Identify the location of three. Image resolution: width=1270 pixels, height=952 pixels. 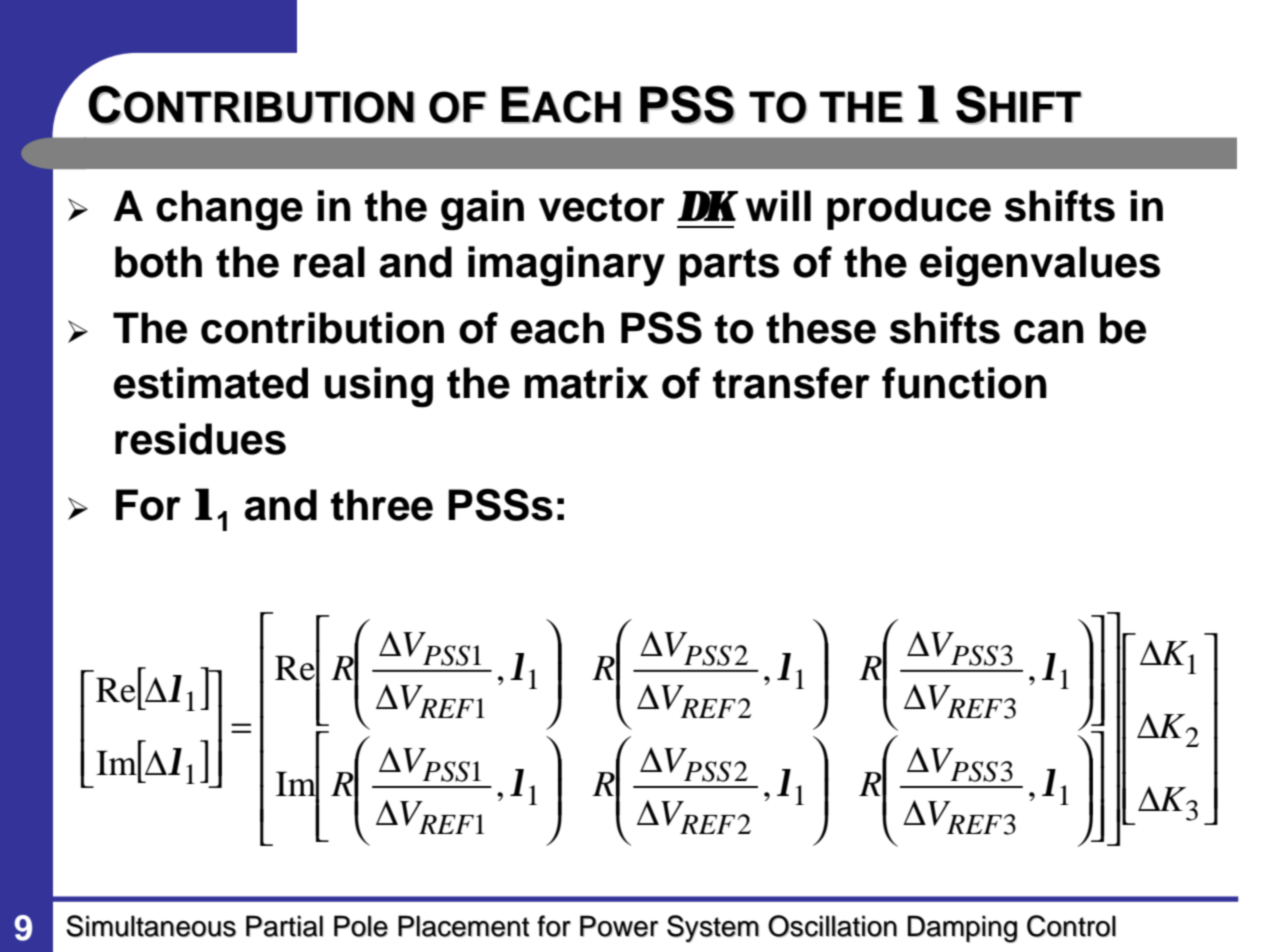
(382, 505).
